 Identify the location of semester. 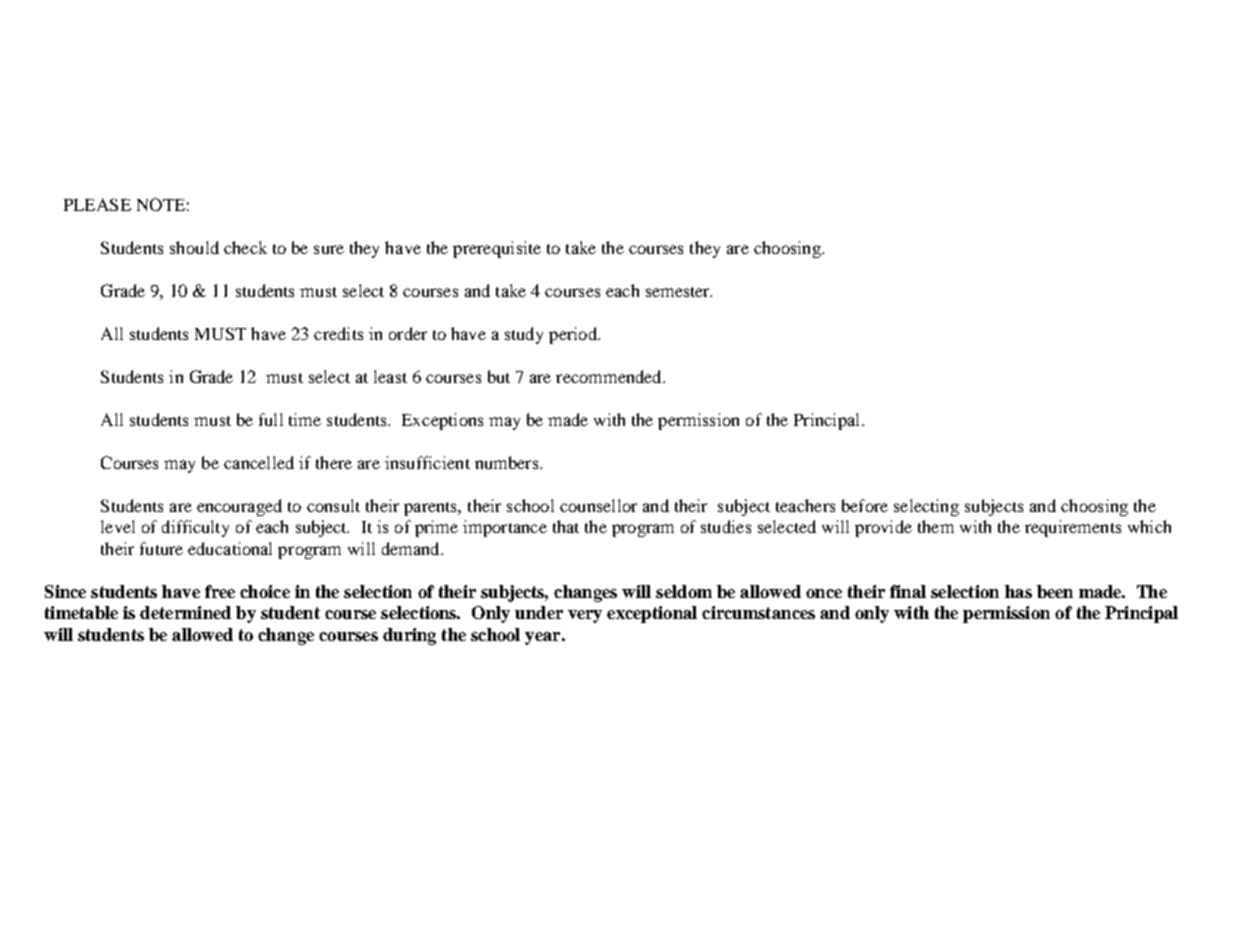
(679, 292).
